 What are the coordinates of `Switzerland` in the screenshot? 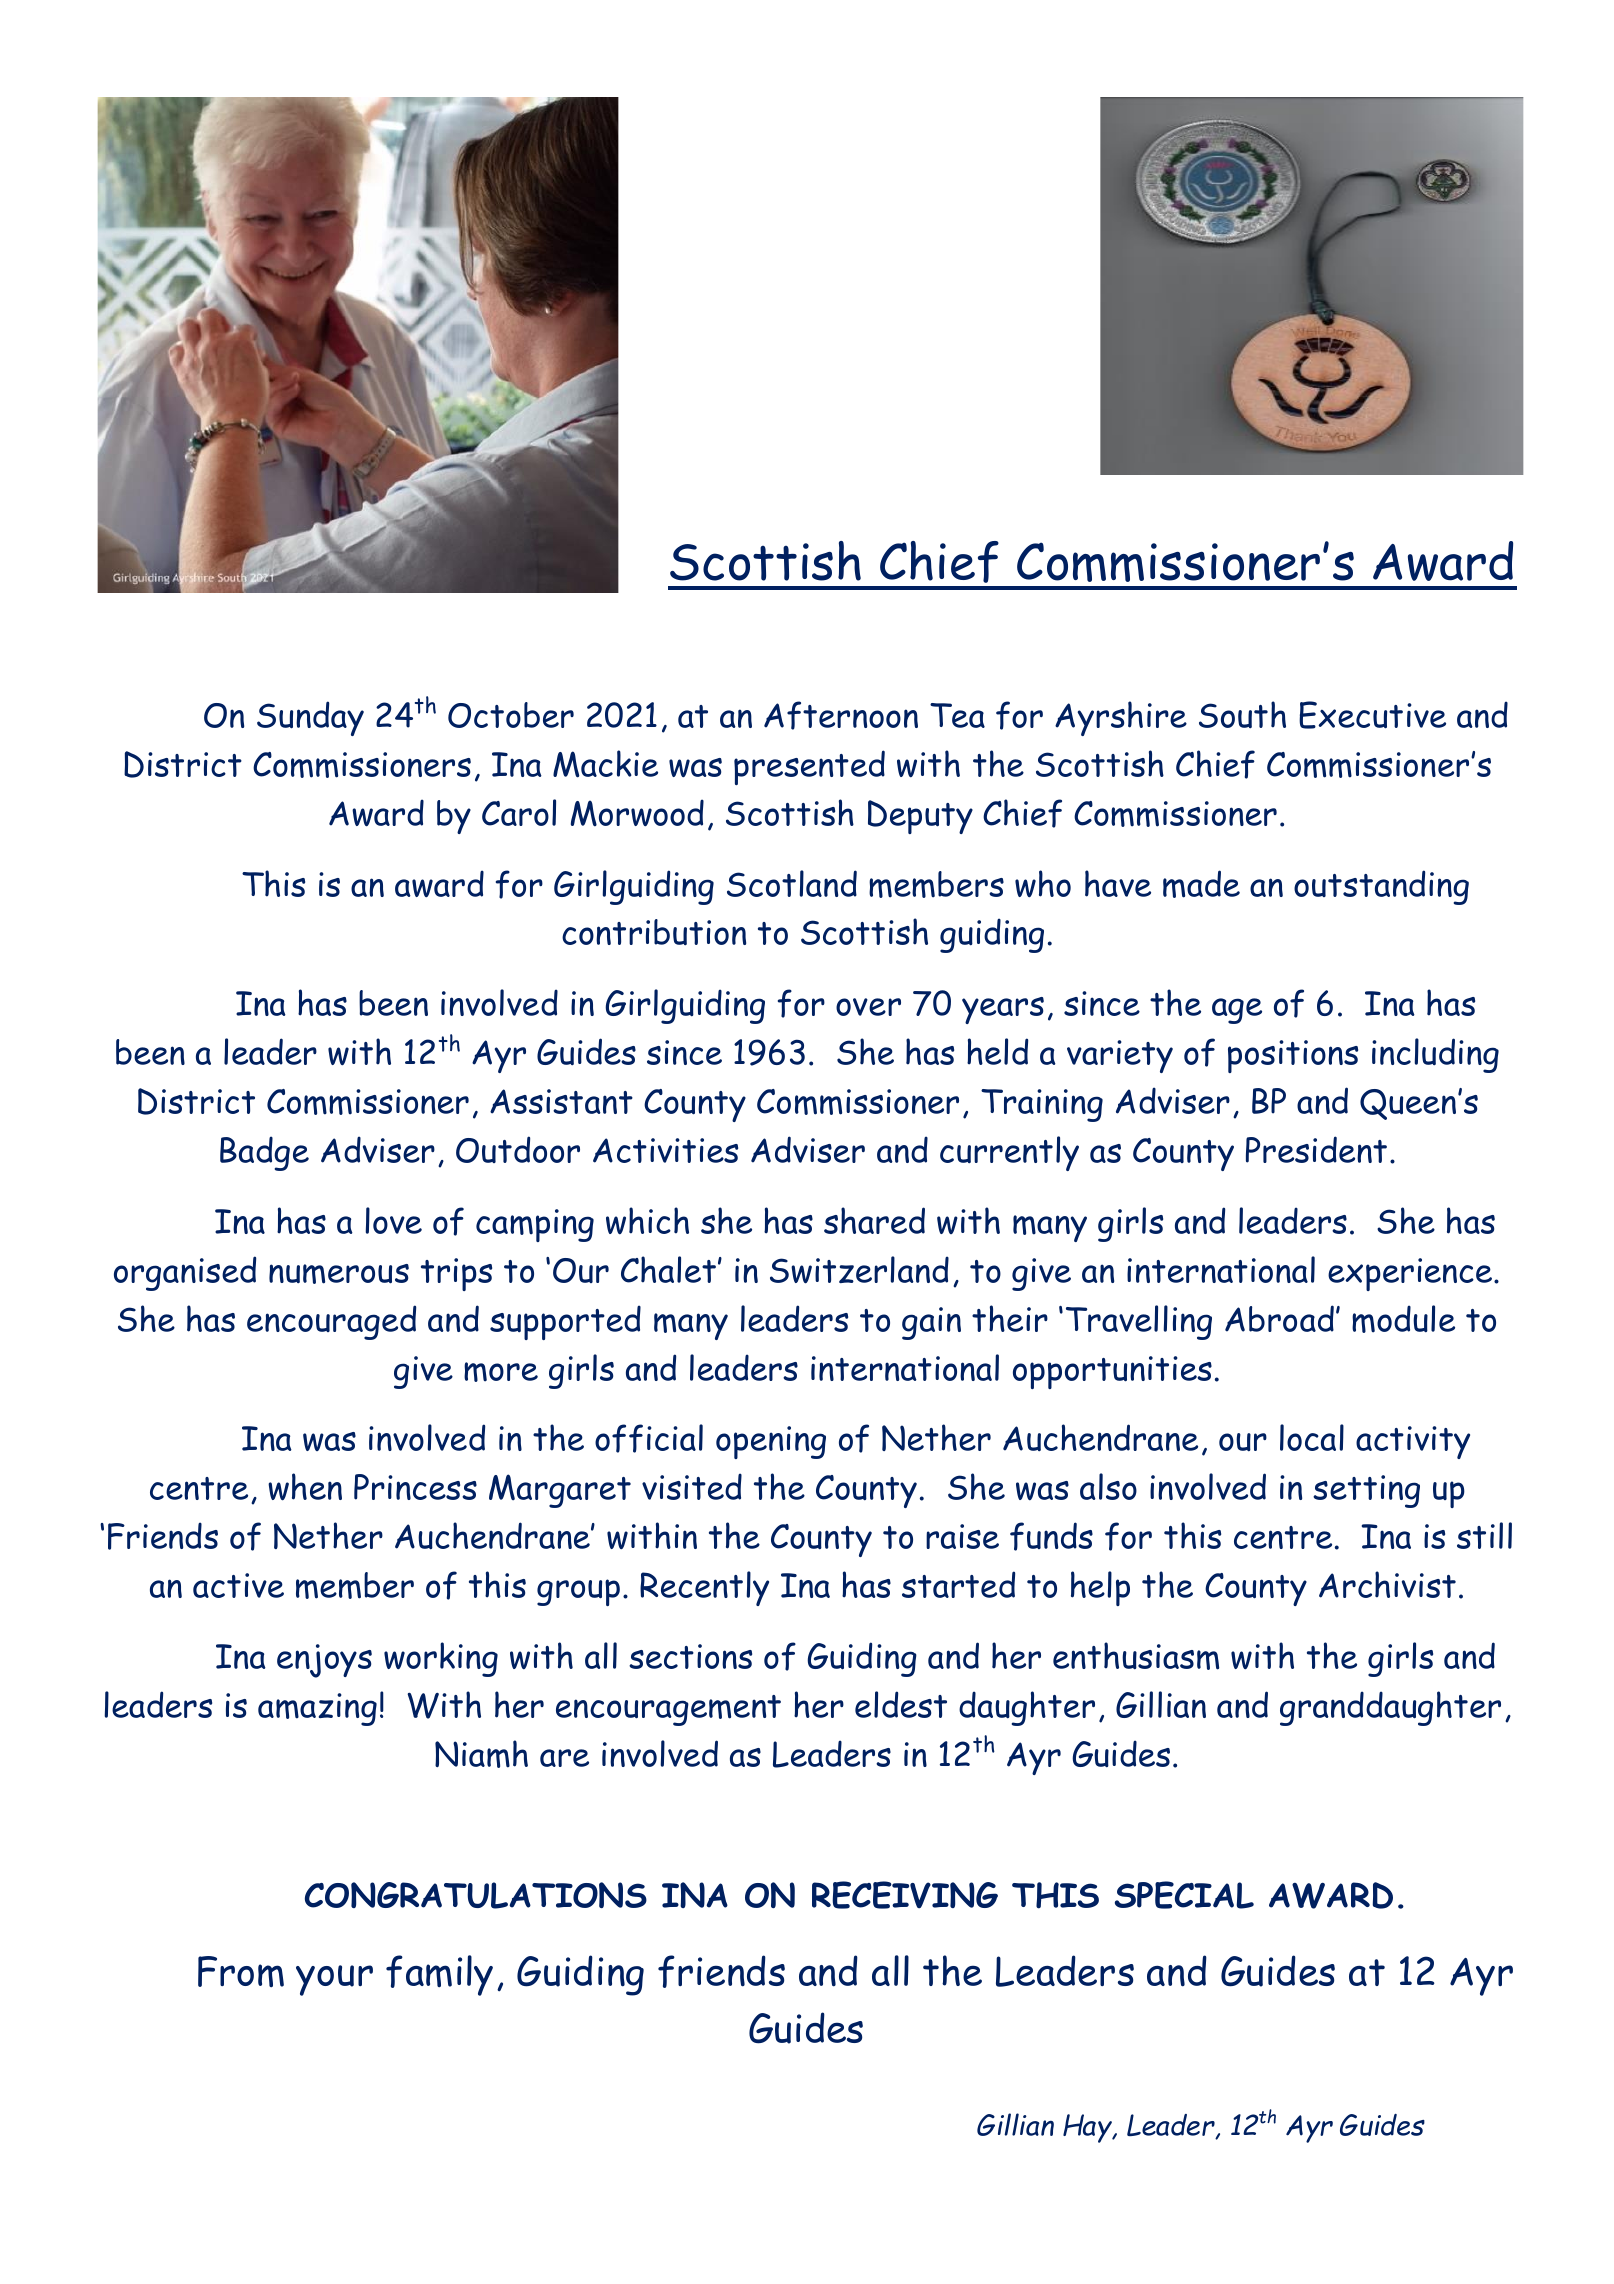 It's located at (859, 1270).
